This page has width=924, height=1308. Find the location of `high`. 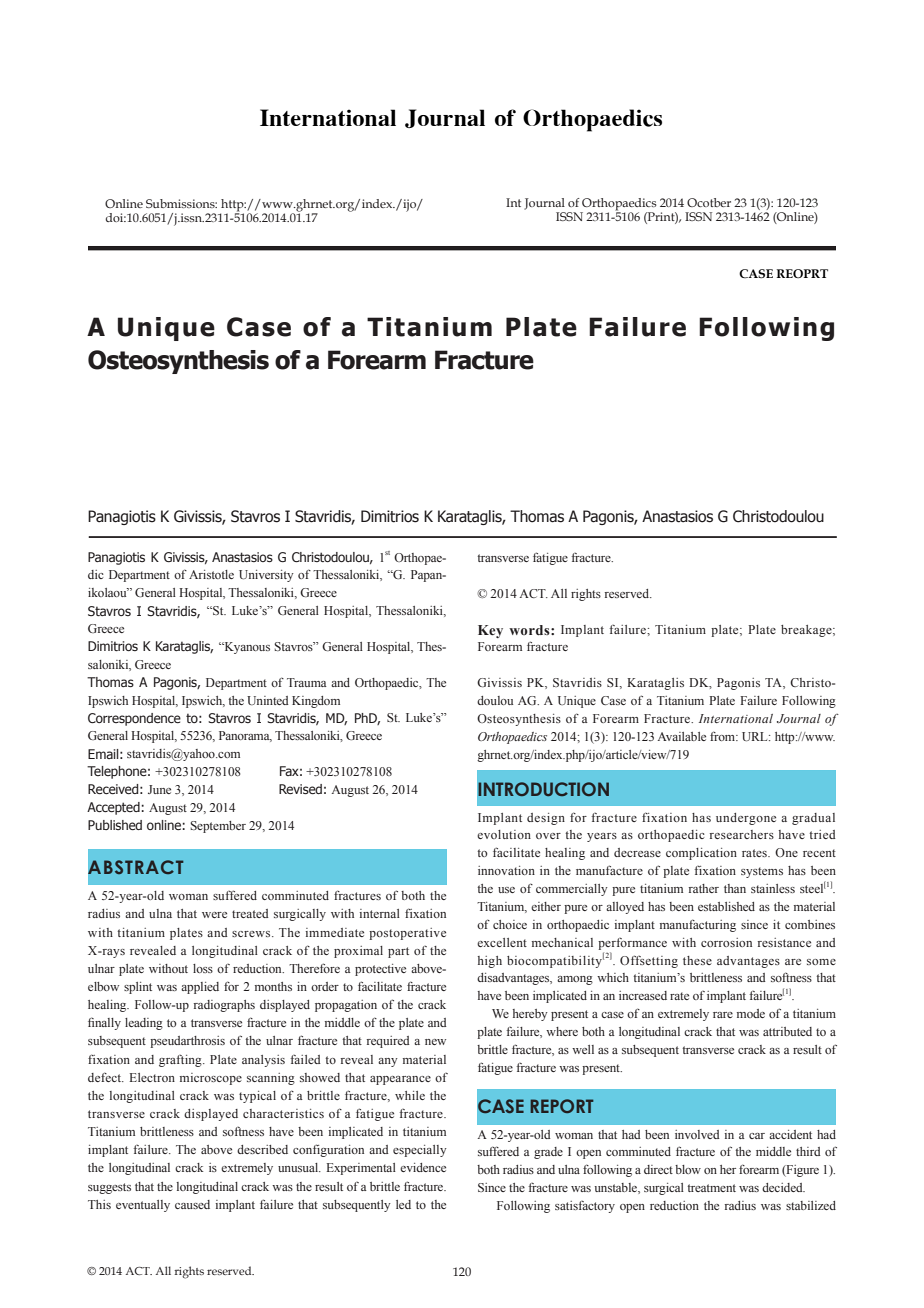

high is located at coordinates (490, 962).
